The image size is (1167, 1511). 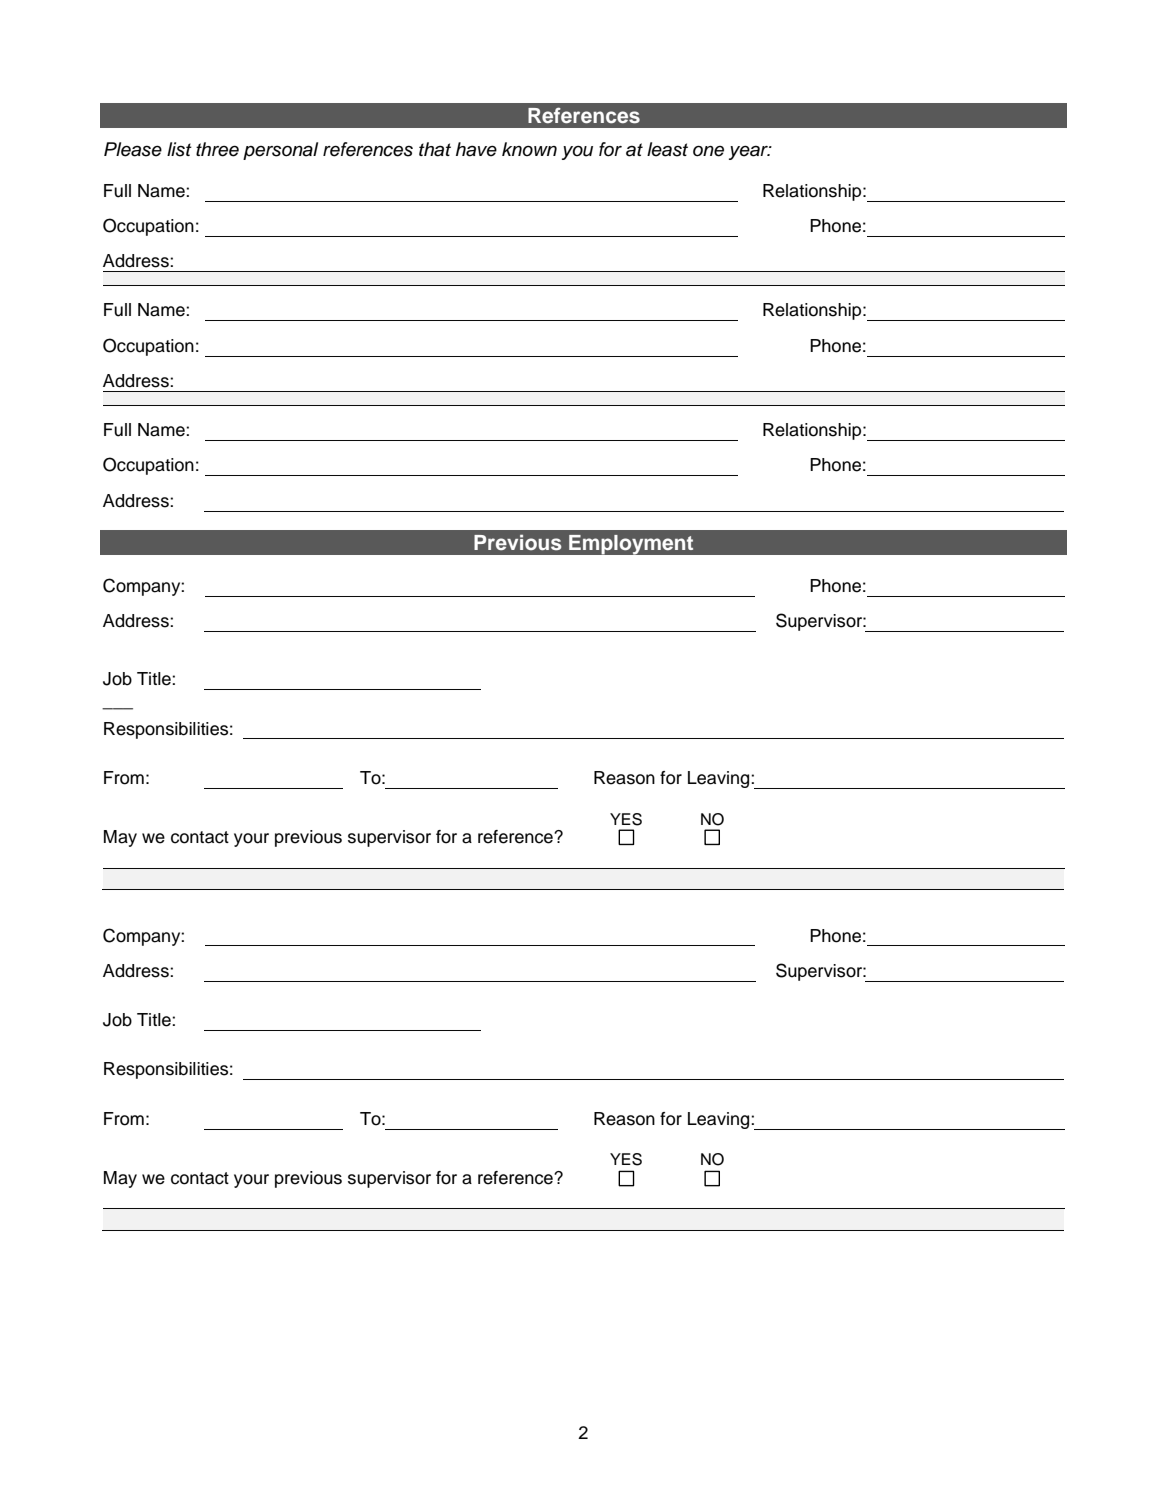 What do you see at coordinates (280, 151) in the image?
I see `personal` at bounding box center [280, 151].
